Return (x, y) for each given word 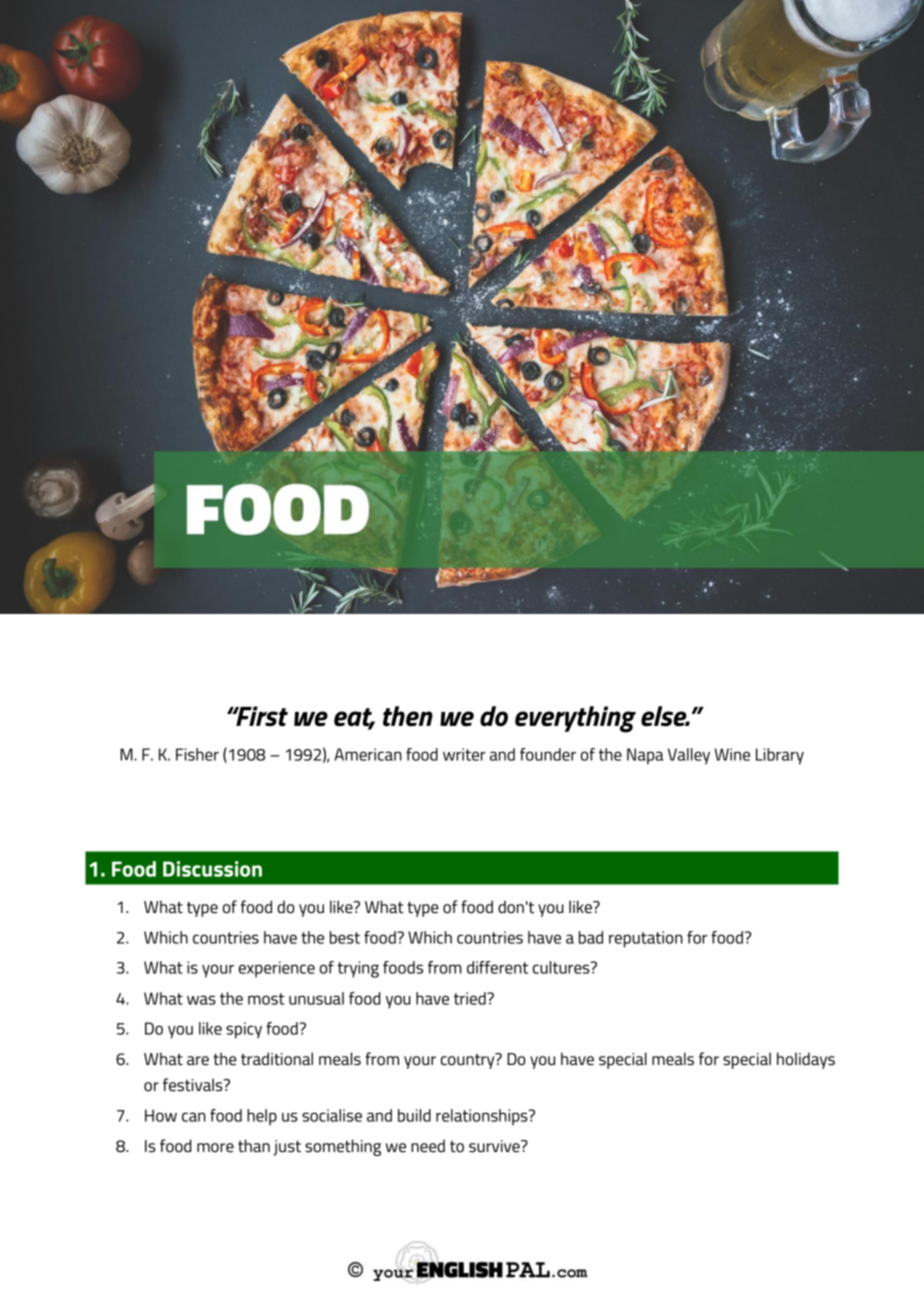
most (266, 999)
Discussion (212, 869)
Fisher (197, 754)
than (254, 1145)
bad (591, 937)
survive (495, 1146)
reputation (646, 939)
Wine (732, 754)
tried (471, 998)
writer (464, 754)
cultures (562, 967)
